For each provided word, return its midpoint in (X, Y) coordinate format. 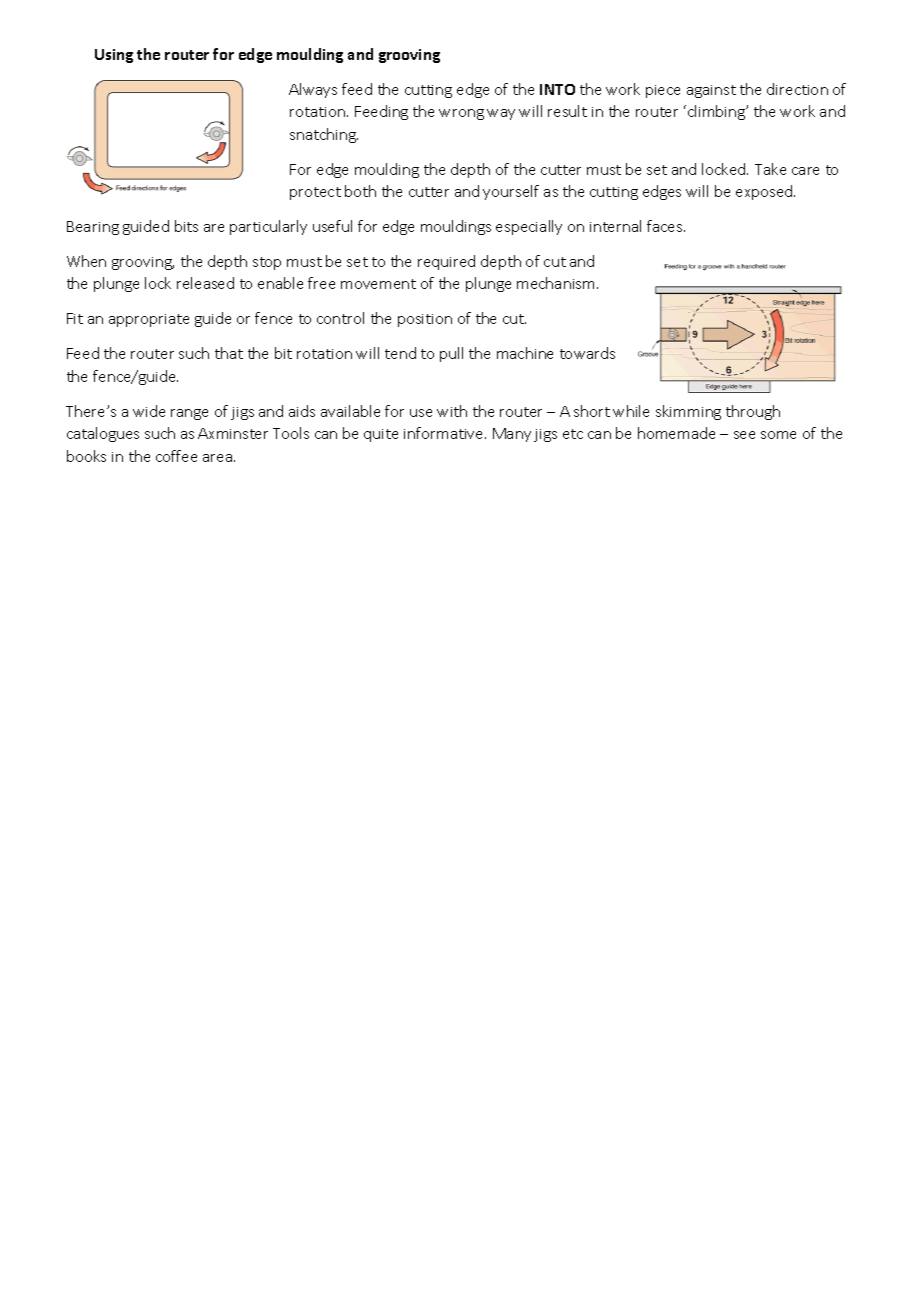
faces (666, 226)
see (744, 435)
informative (445, 433)
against (711, 91)
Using (114, 56)
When (86, 261)
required (446, 262)
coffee (176, 456)
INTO (557, 89)
